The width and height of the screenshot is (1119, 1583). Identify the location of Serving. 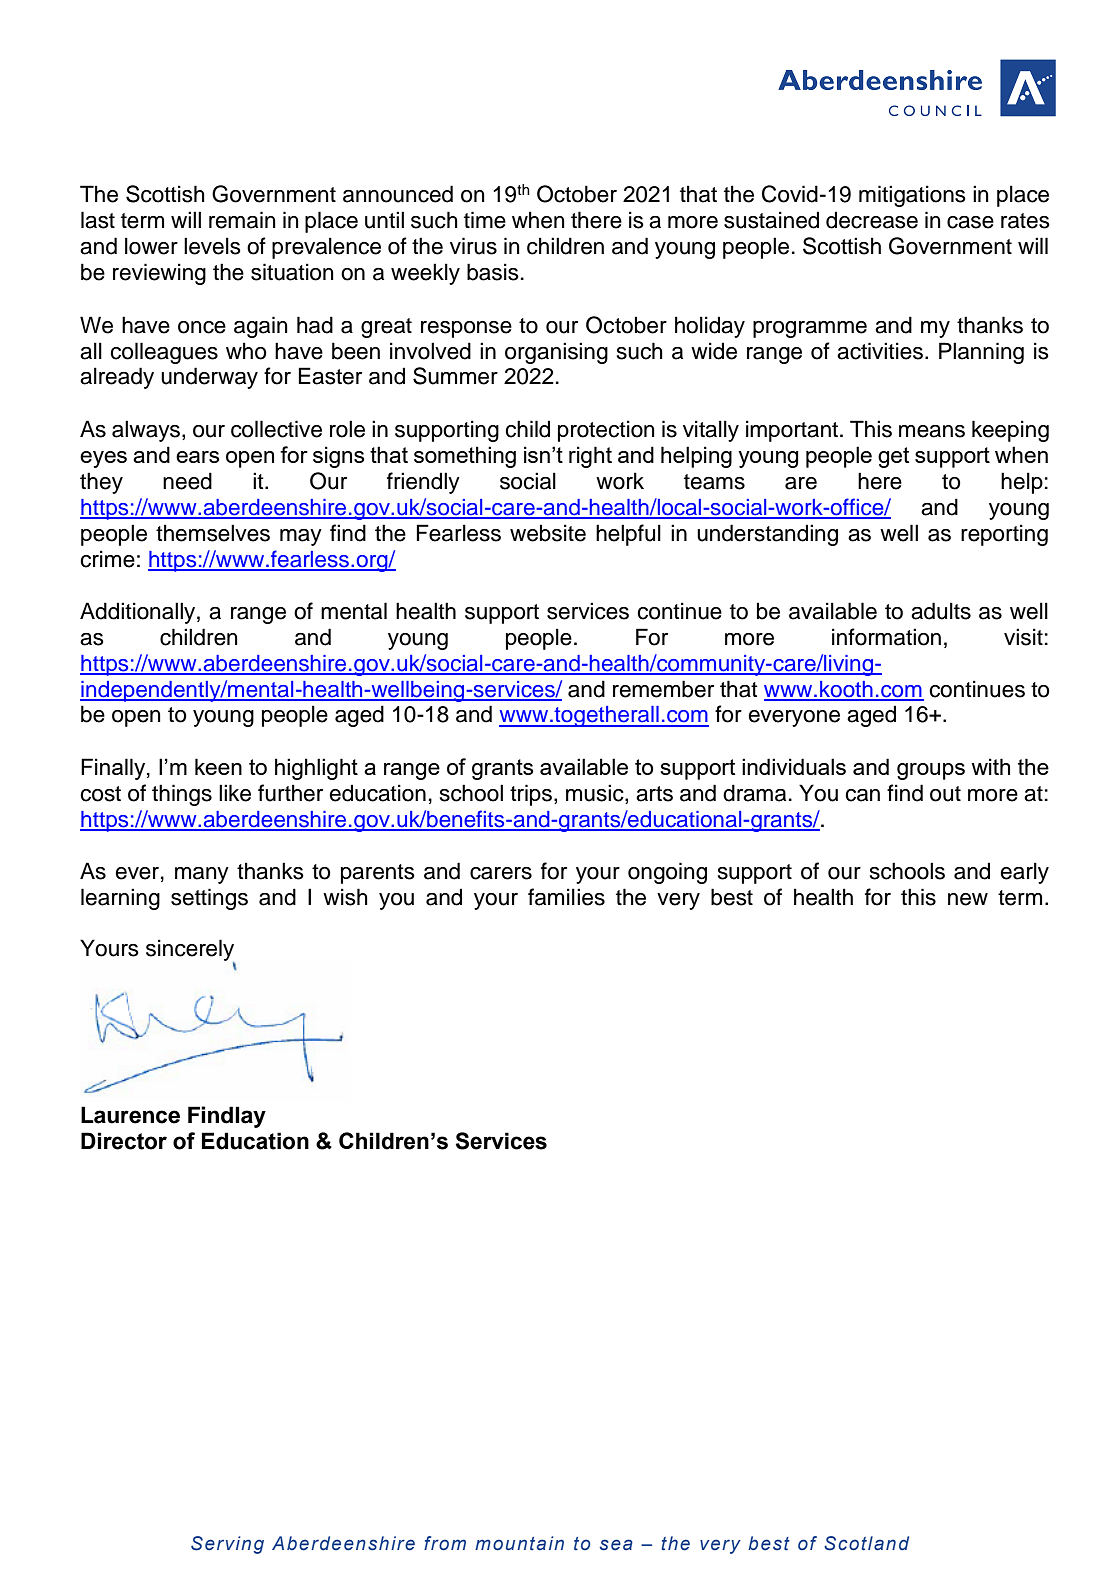
(227, 1545).
